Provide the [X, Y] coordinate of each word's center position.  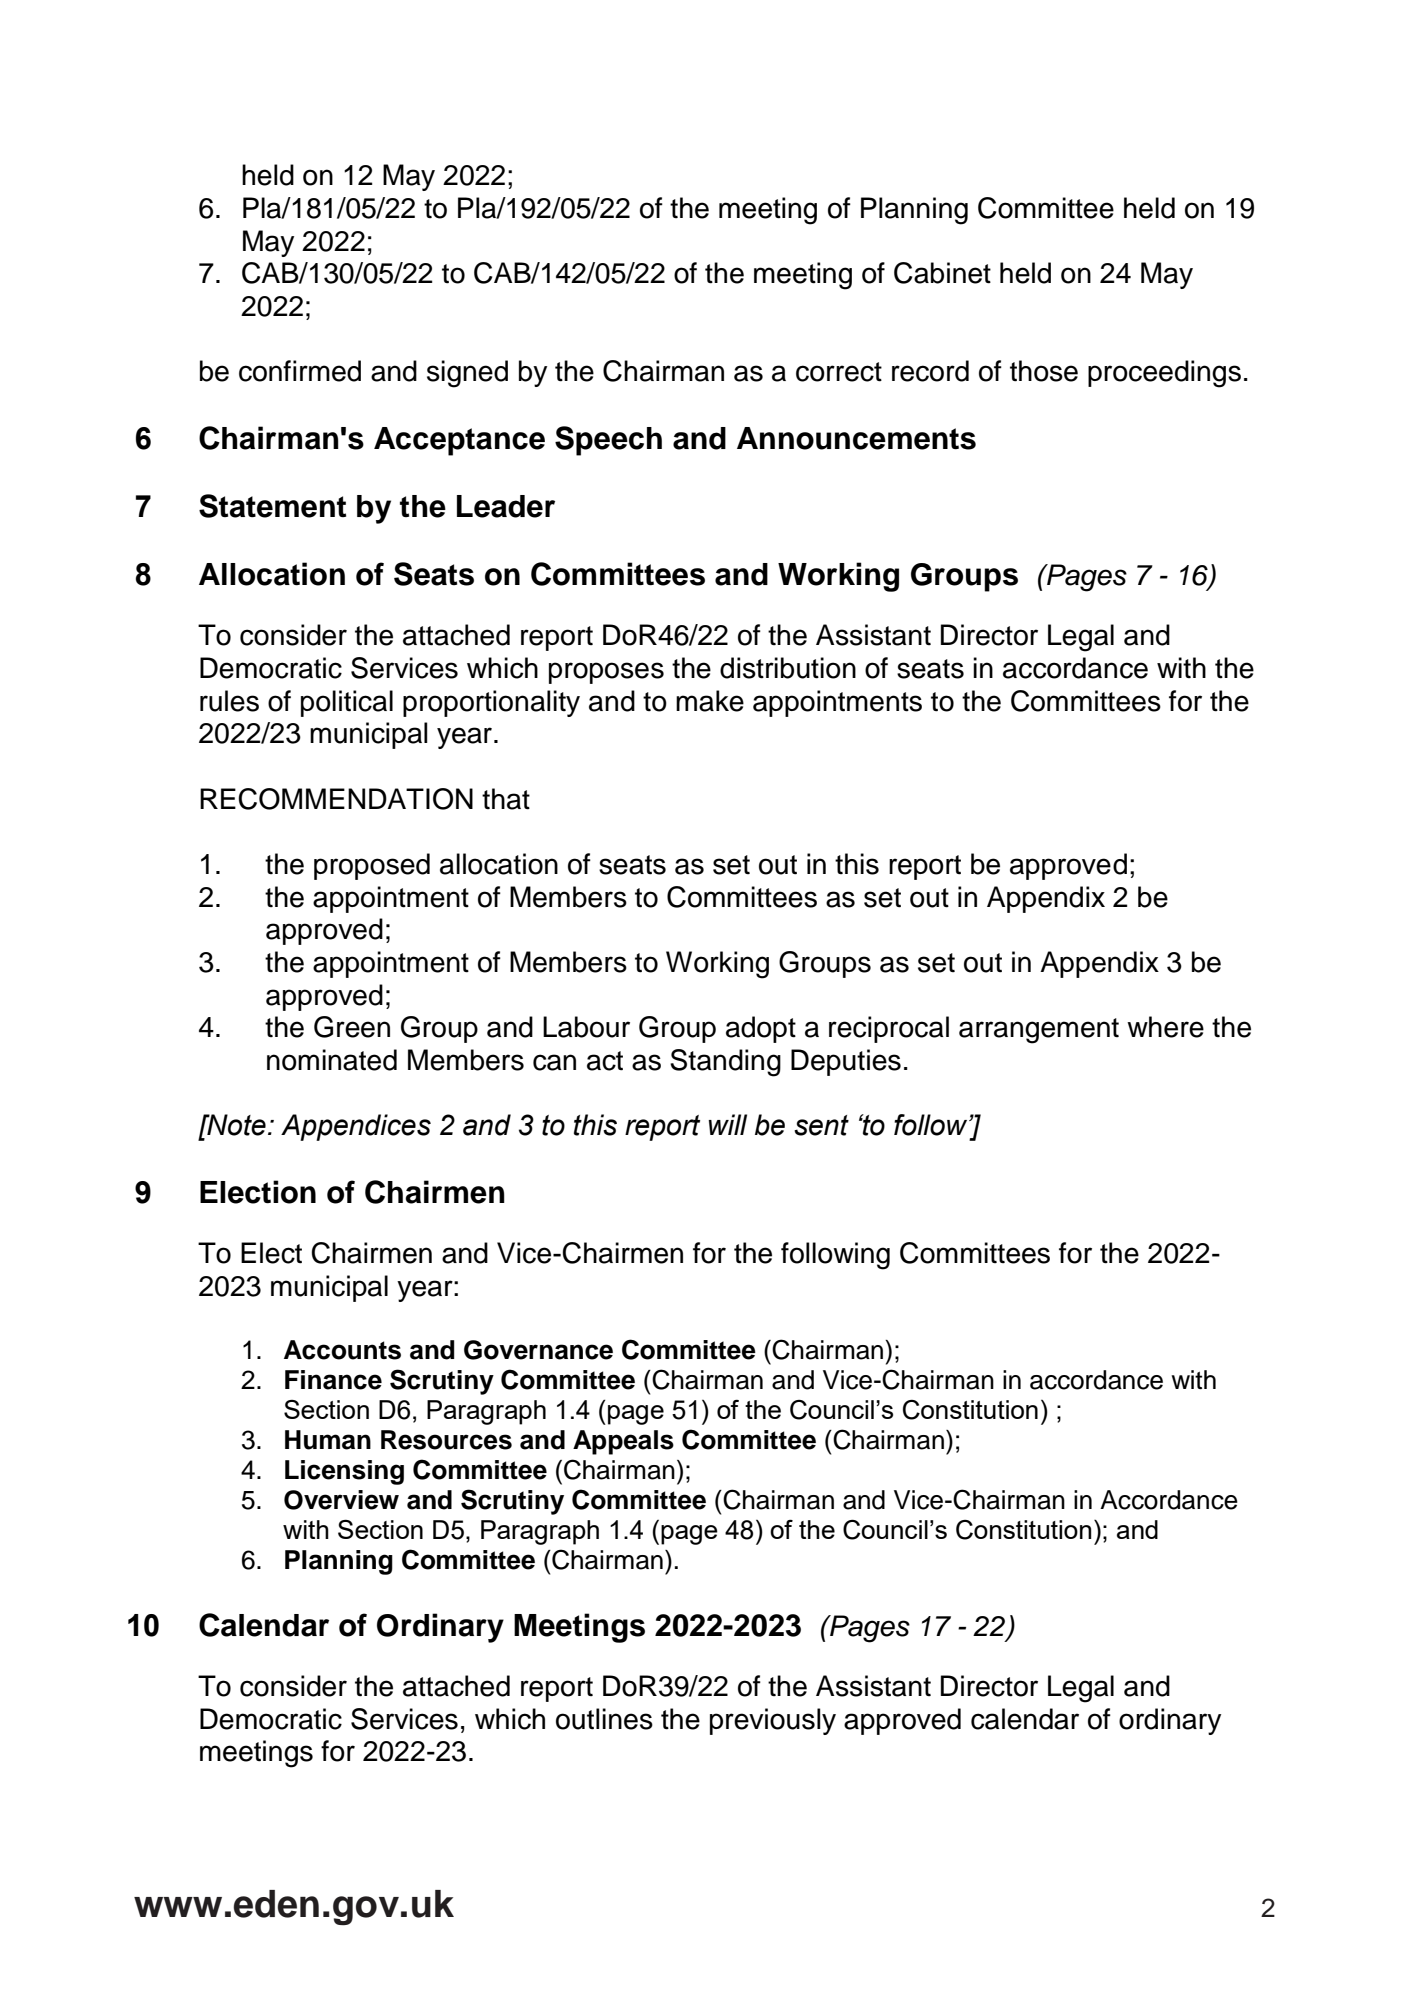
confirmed [300, 371]
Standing [725, 1063]
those [1044, 371]
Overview [341, 1500]
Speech [608, 441]
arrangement [1039, 1031]
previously [773, 1721]
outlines [604, 1719]
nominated [332, 1060]
